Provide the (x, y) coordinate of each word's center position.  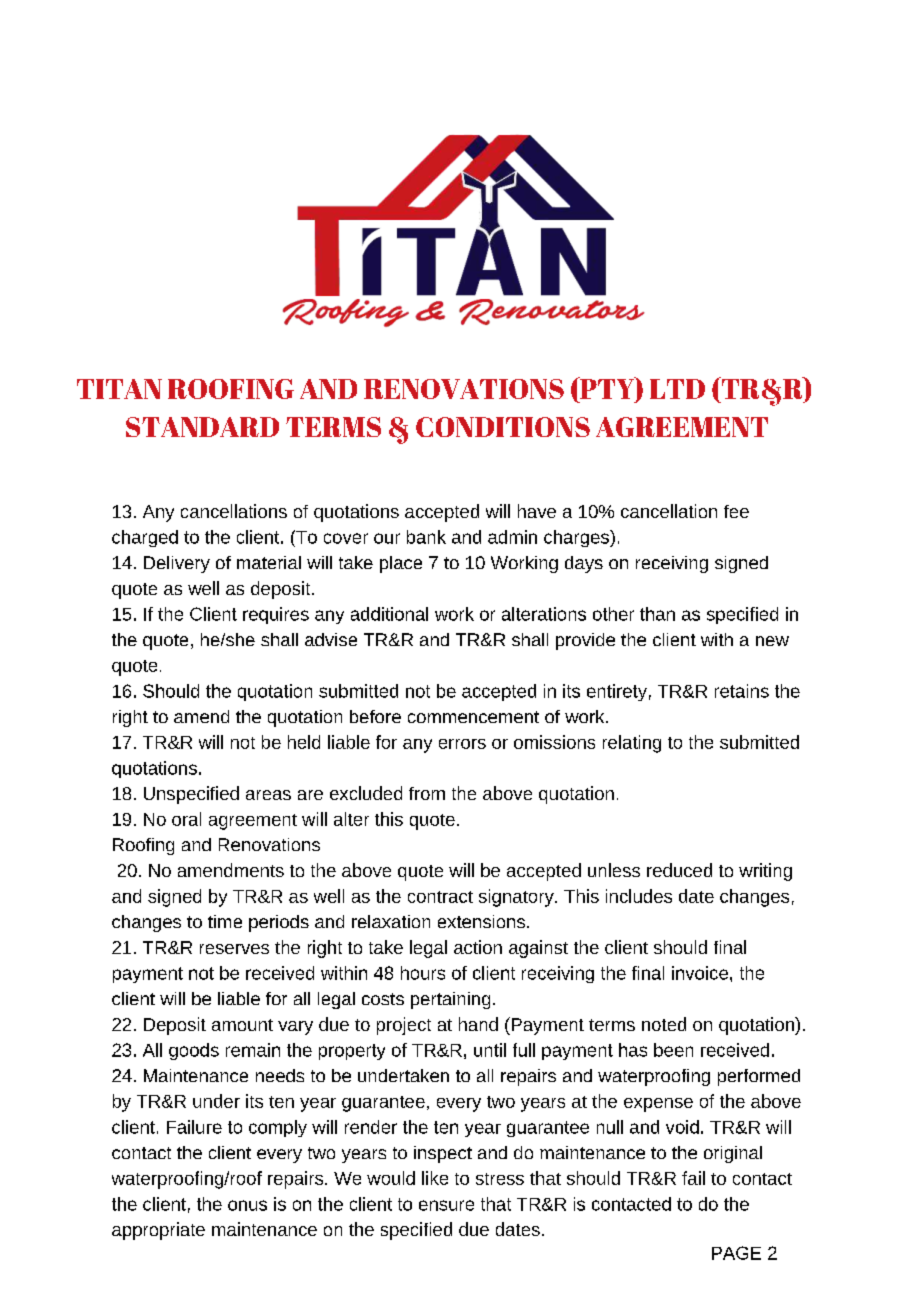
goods (194, 1051)
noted (664, 1024)
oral (186, 819)
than (657, 614)
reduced (679, 870)
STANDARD (202, 427)
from (427, 793)
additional (389, 614)
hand (478, 1024)
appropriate (158, 1231)
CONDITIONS (503, 427)
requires (276, 615)
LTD (677, 389)
